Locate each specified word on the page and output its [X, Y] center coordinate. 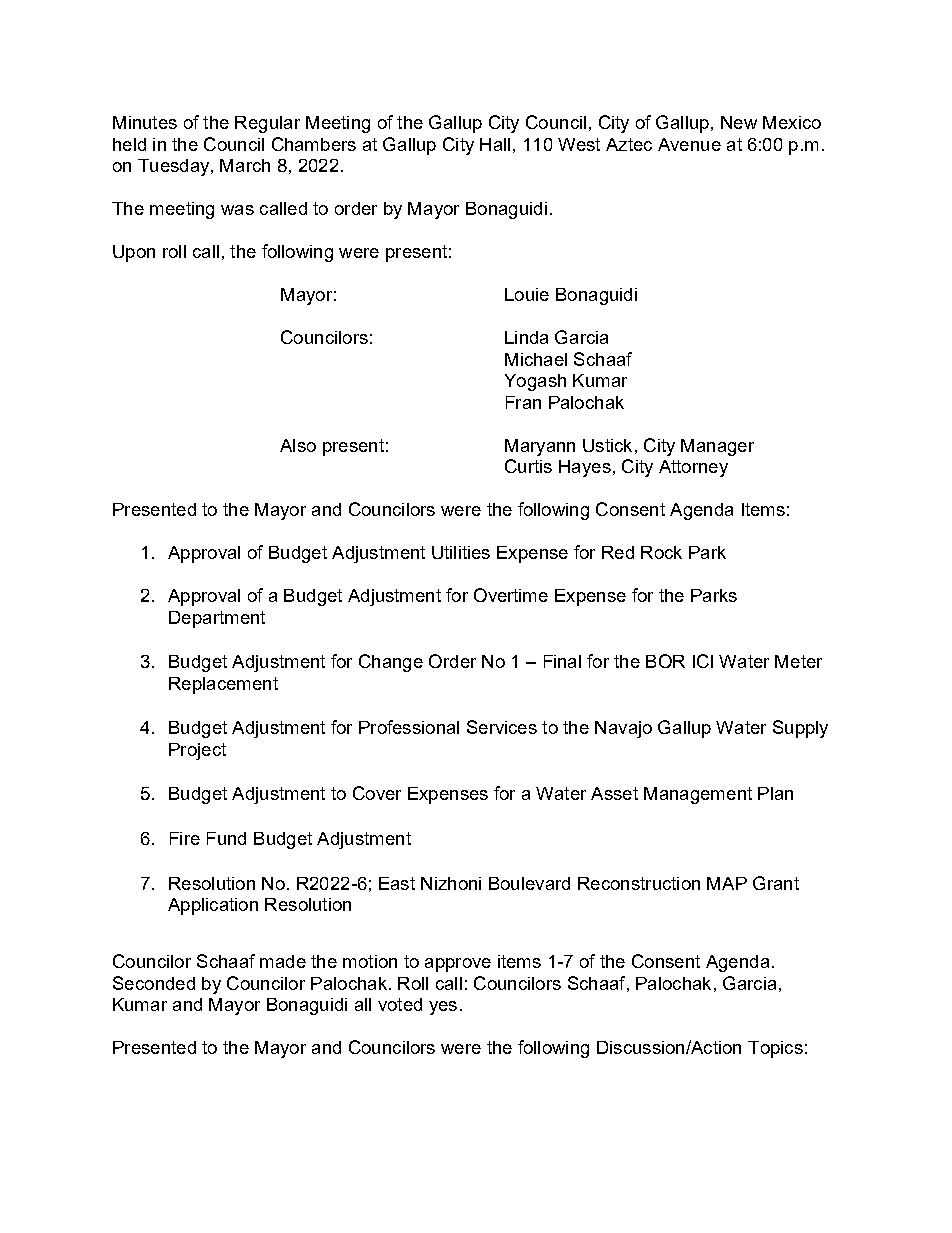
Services [502, 727]
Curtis [528, 466]
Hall [495, 144]
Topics [775, 1049]
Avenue [689, 144]
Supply [800, 729]
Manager [717, 447]
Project [197, 751]
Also [298, 445]
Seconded [154, 983]
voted [400, 1004]
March [245, 165]
